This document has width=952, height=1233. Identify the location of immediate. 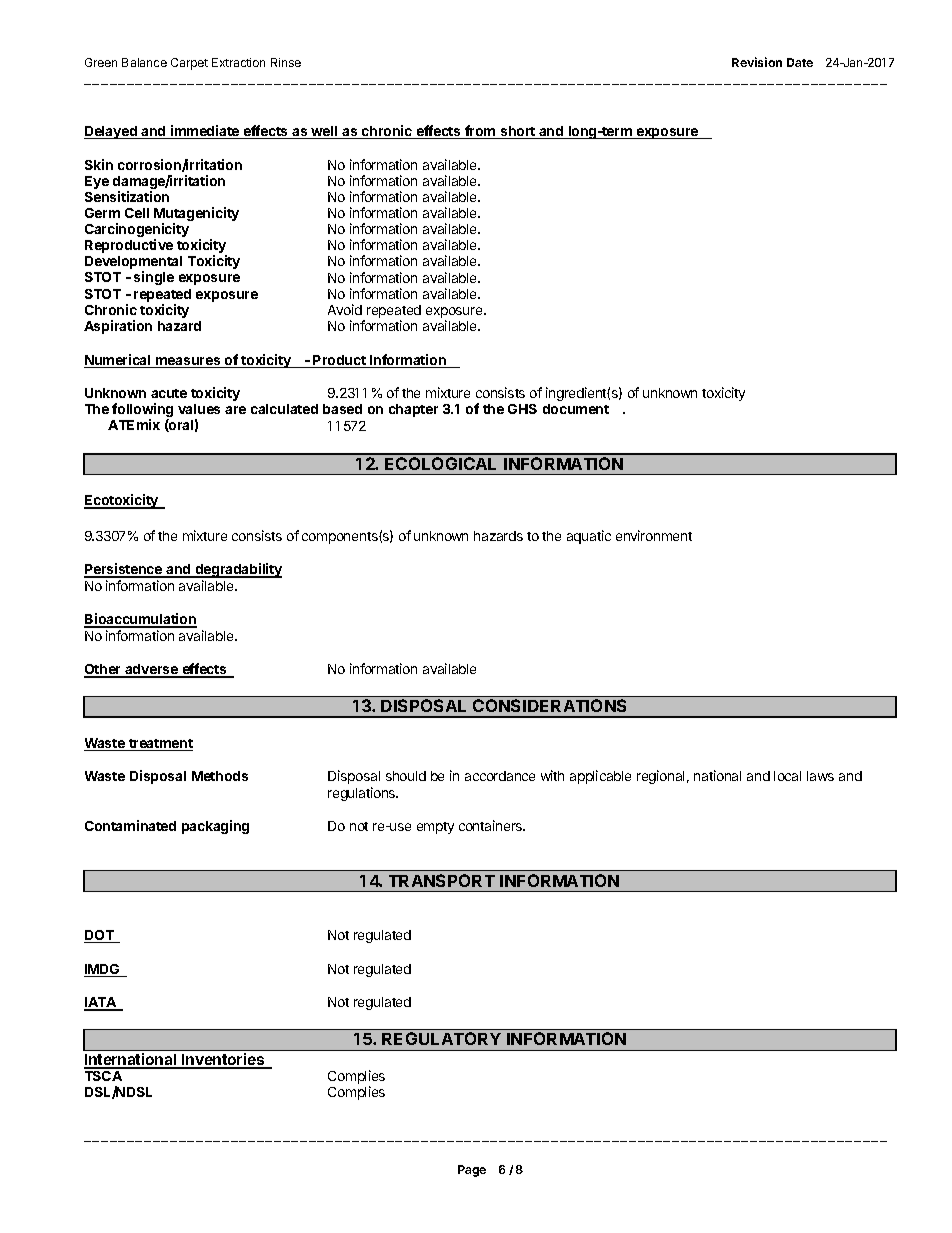
(205, 132).
